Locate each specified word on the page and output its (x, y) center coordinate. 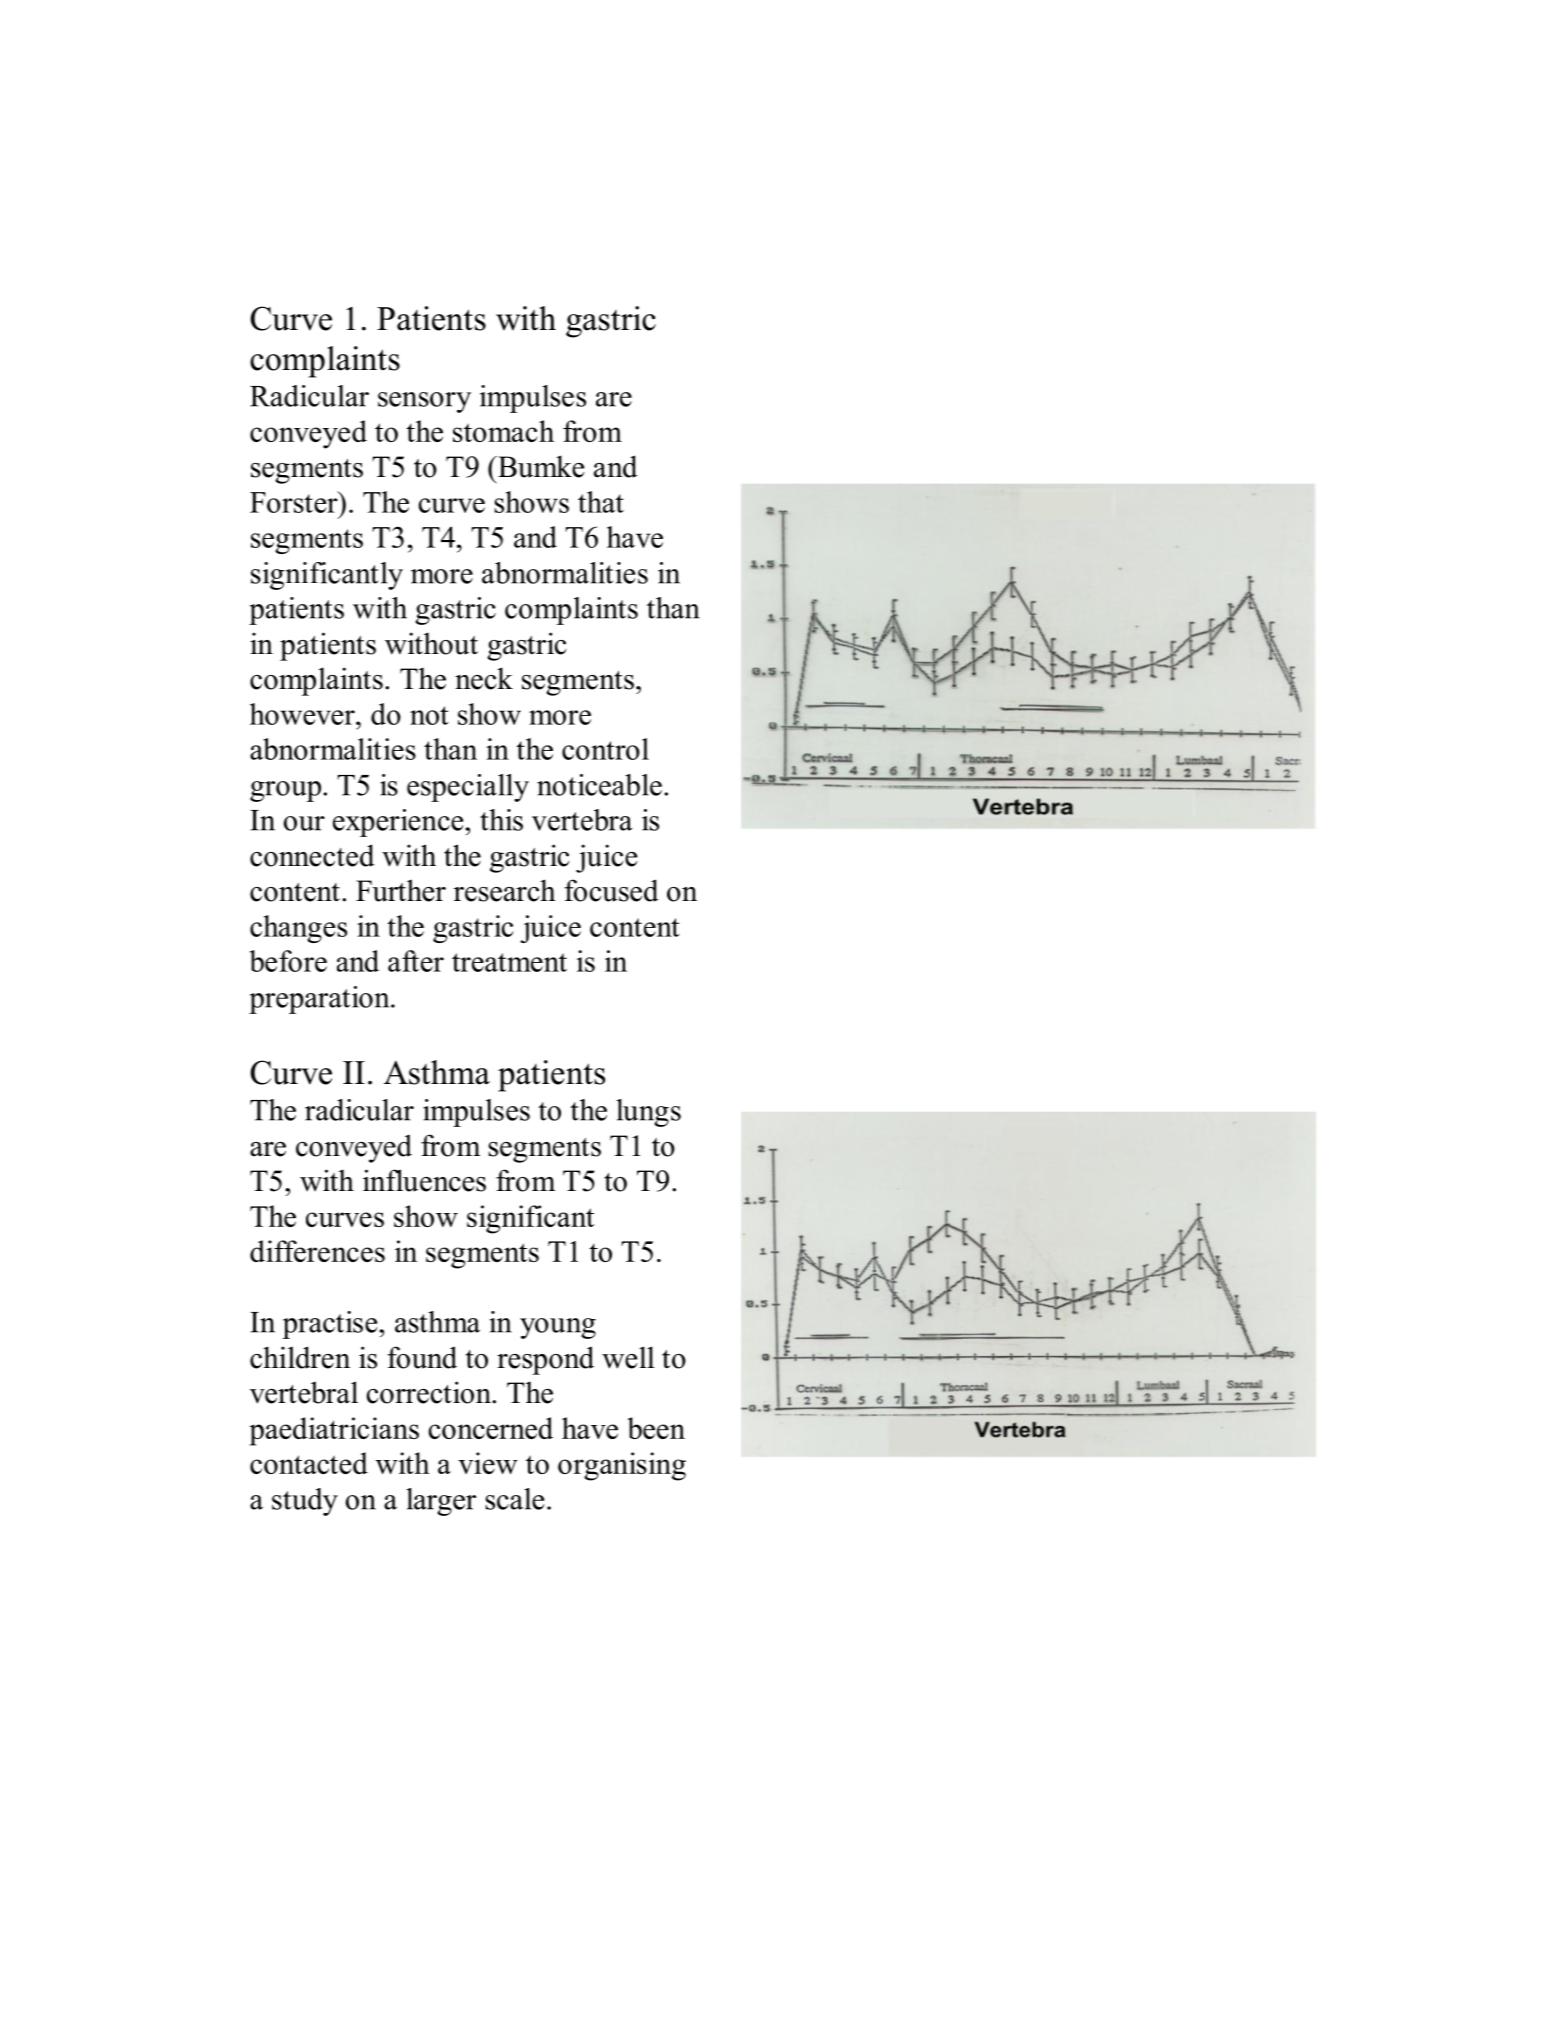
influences (424, 1180)
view (488, 1463)
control (605, 749)
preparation (320, 1000)
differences (317, 1251)
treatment (509, 962)
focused (611, 890)
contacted (309, 1463)
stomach (503, 431)
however (303, 714)
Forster (295, 502)
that (601, 502)
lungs (648, 1113)
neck (484, 678)
